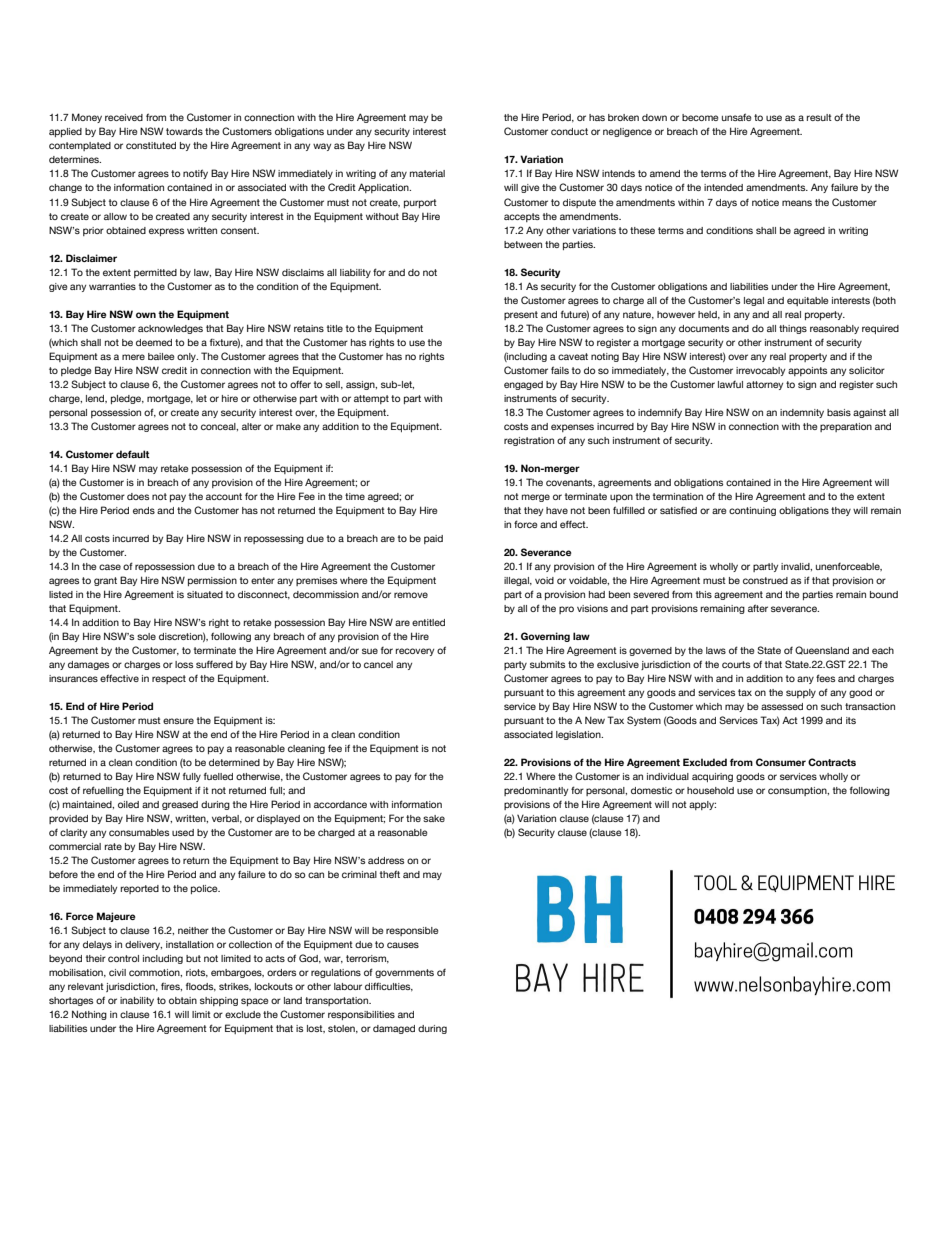 The image size is (952, 1233). I want to click on default, so click(133, 454).
